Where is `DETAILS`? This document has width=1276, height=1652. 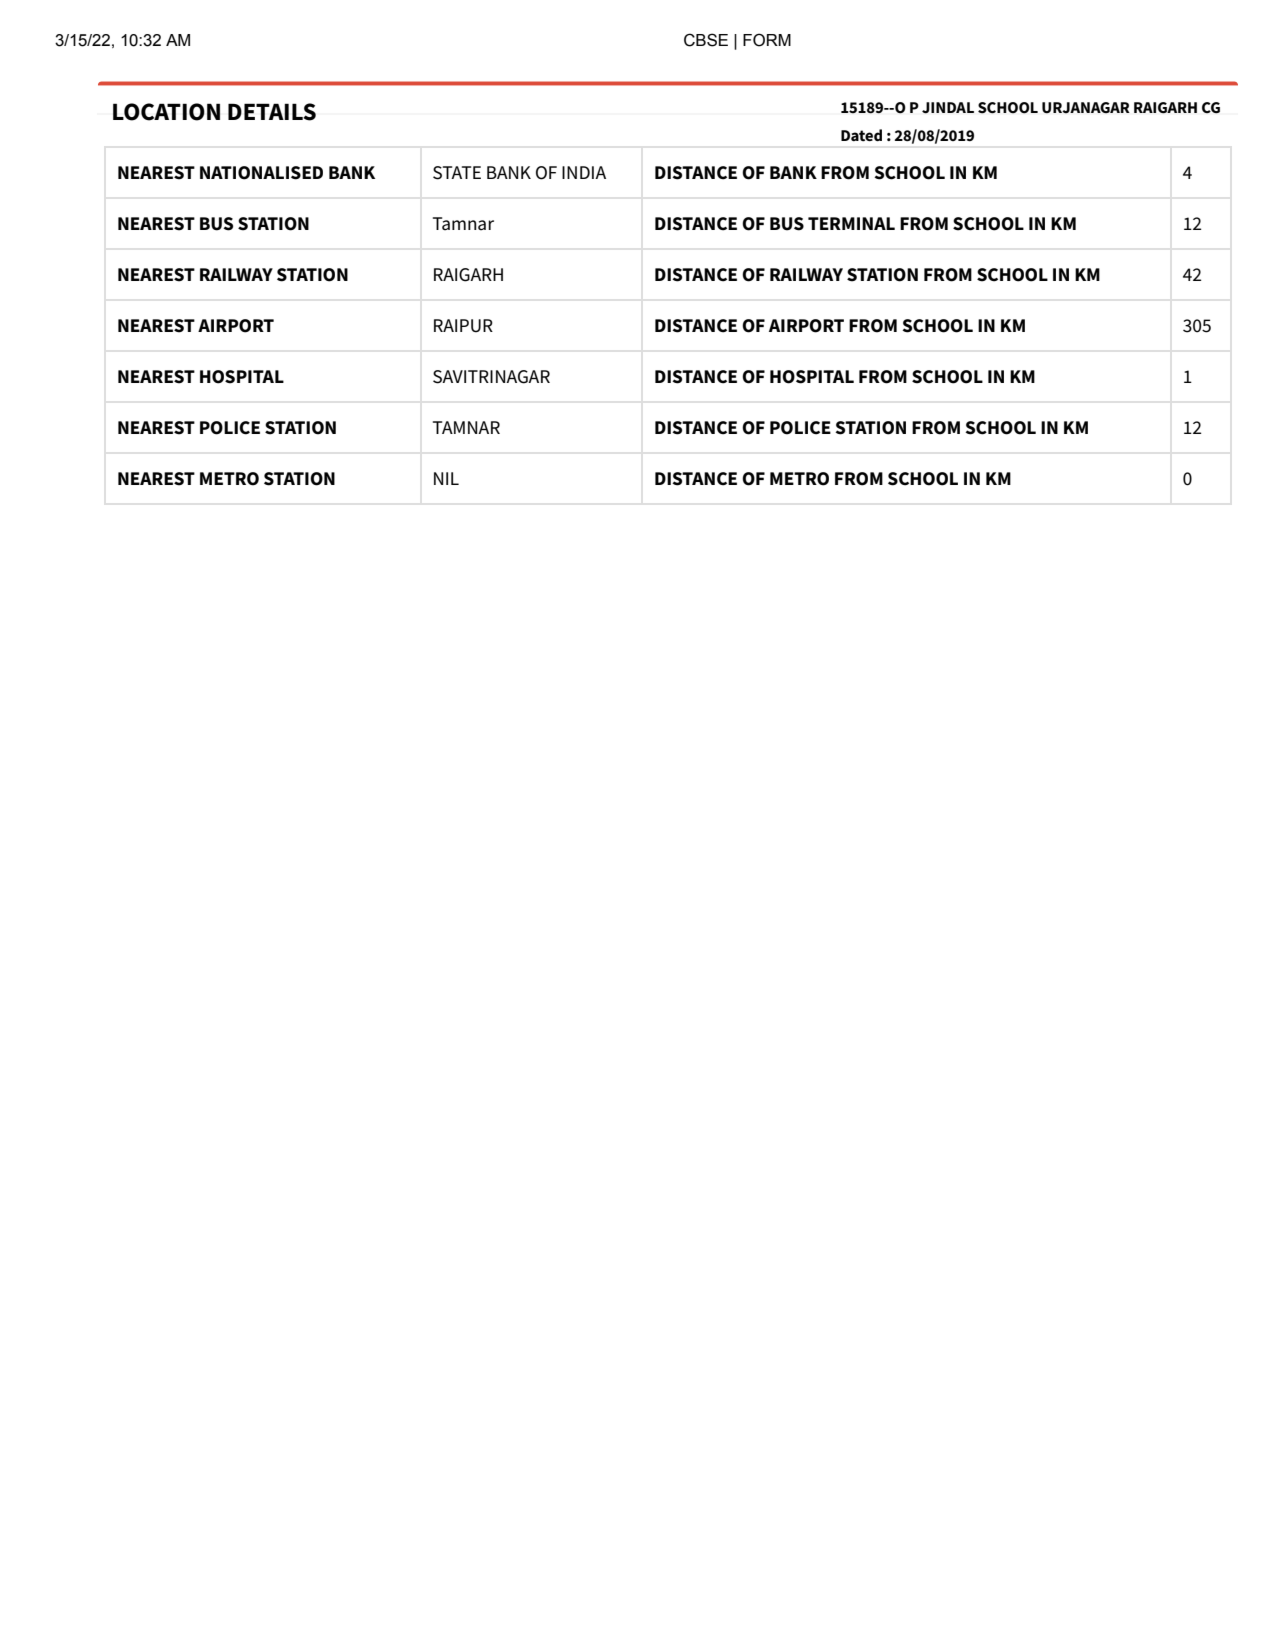 DETAILS is located at coordinates (272, 112).
